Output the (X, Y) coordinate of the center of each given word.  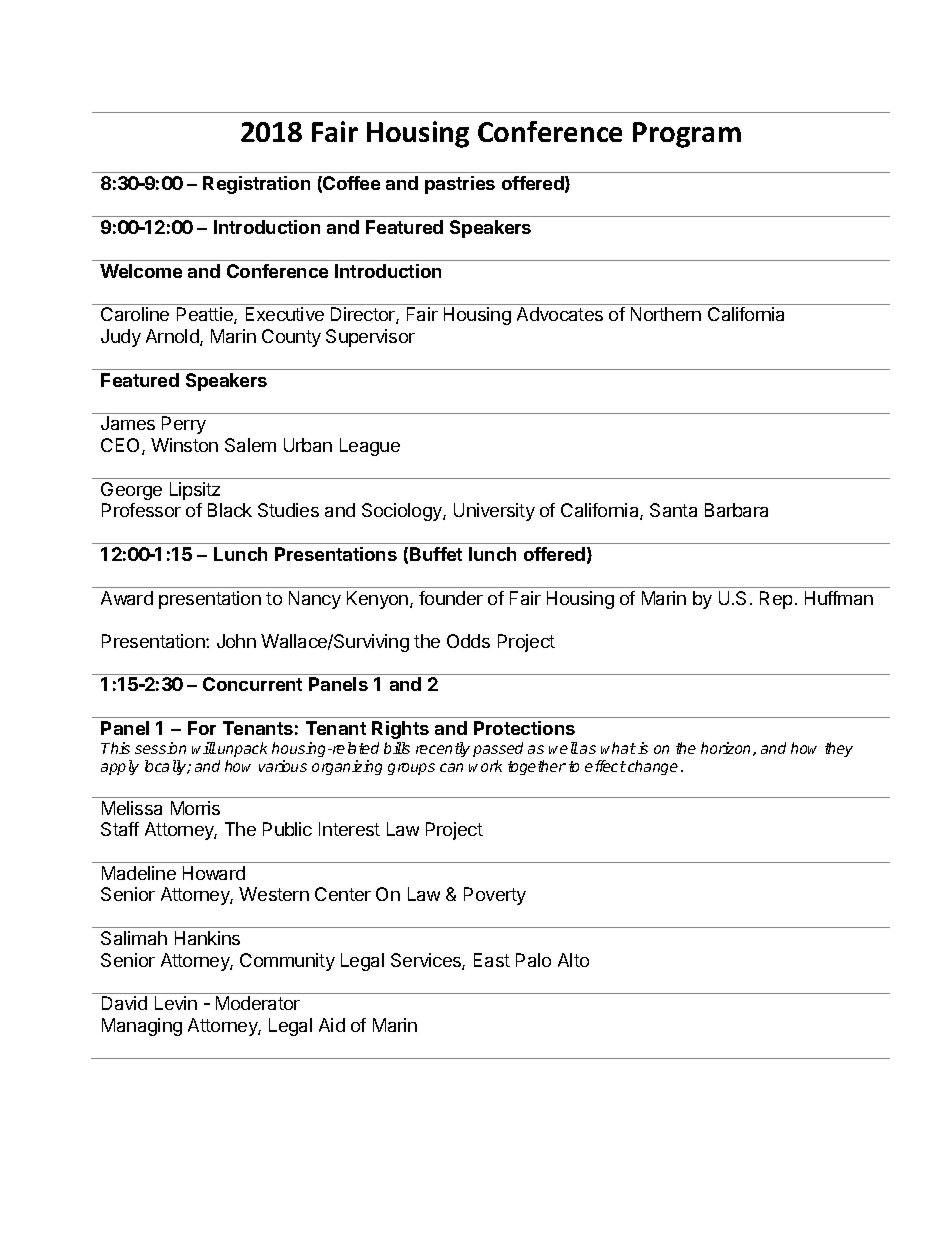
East (492, 960)
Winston (184, 445)
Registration (256, 185)
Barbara (736, 510)
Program (687, 135)
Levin (176, 1003)
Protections (524, 728)
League (370, 447)
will (204, 748)
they (839, 749)
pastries (460, 185)
